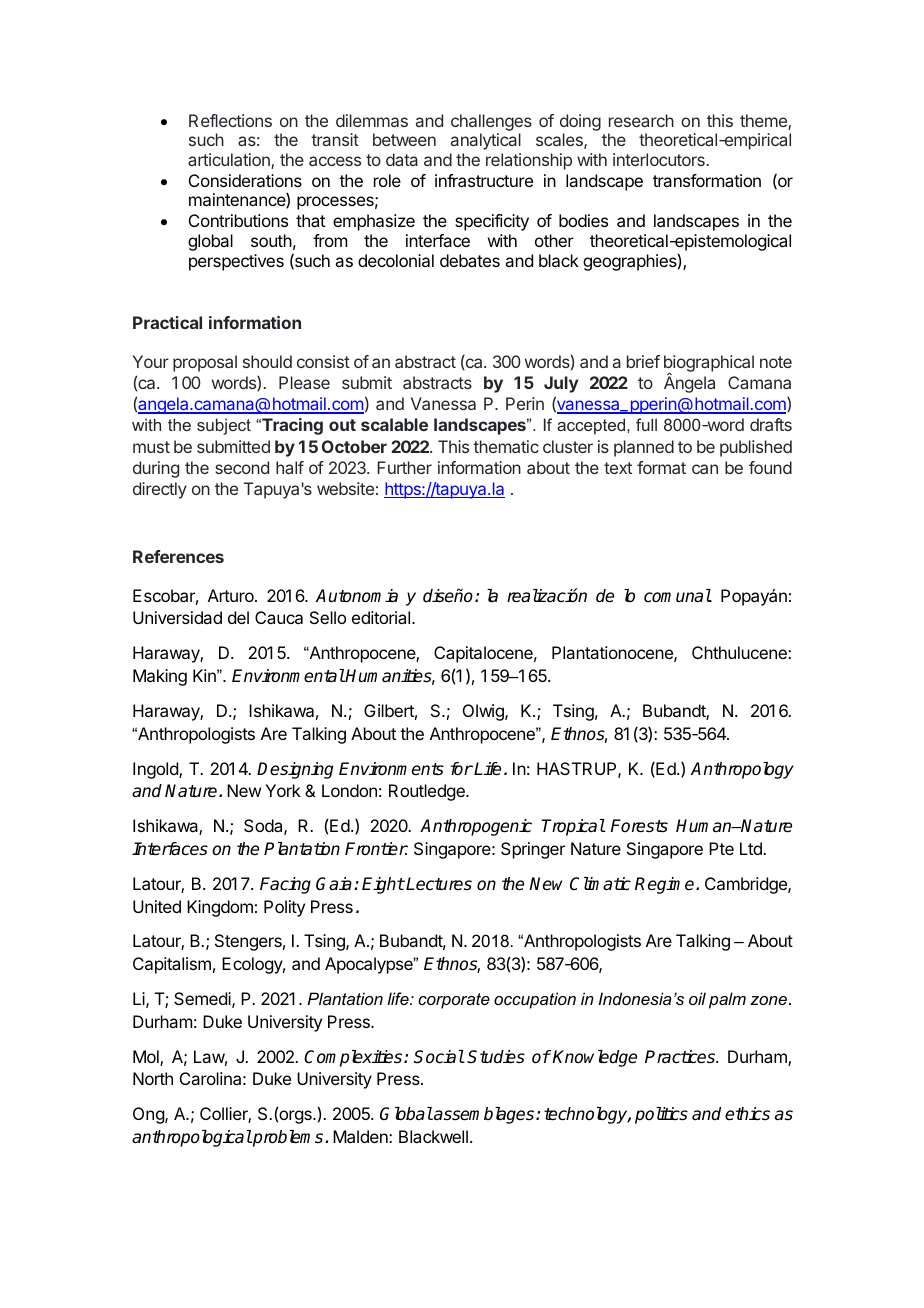 The image size is (924, 1308). Describe the element at coordinates (238, 617) in the page. I see `del` at that location.
